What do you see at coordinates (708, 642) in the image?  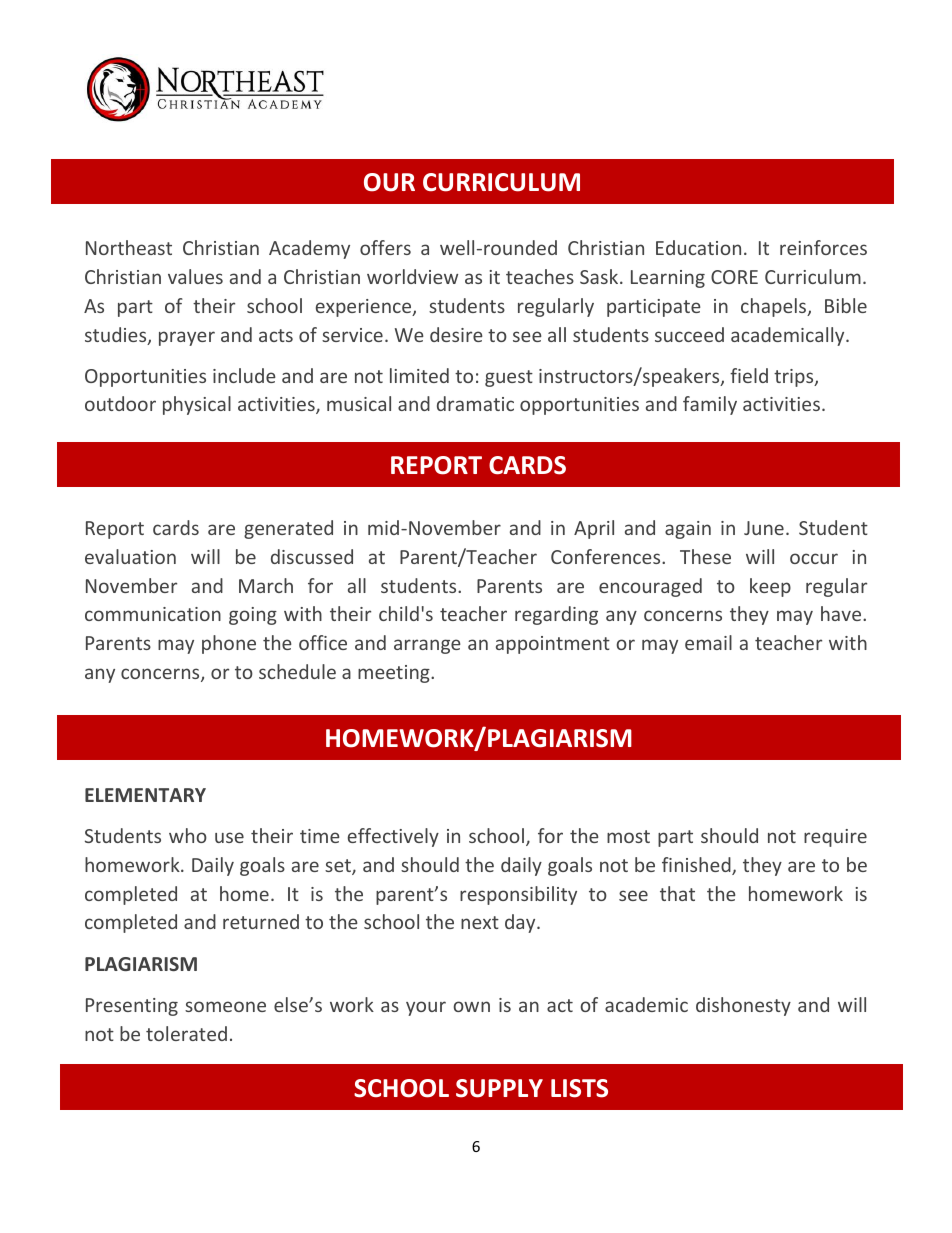 I see `email` at bounding box center [708, 642].
